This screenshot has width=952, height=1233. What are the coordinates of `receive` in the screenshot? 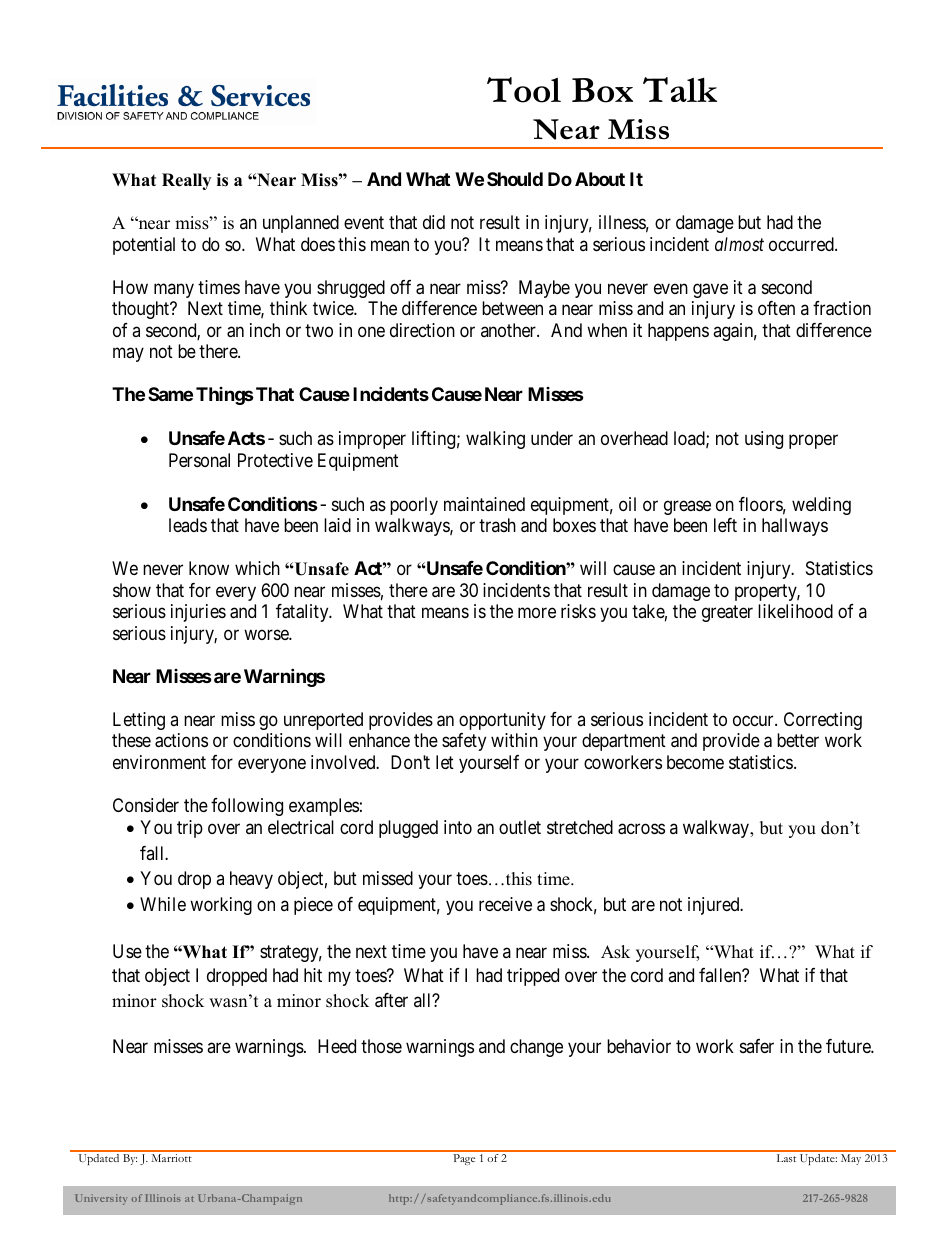 It's located at (505, 904).
